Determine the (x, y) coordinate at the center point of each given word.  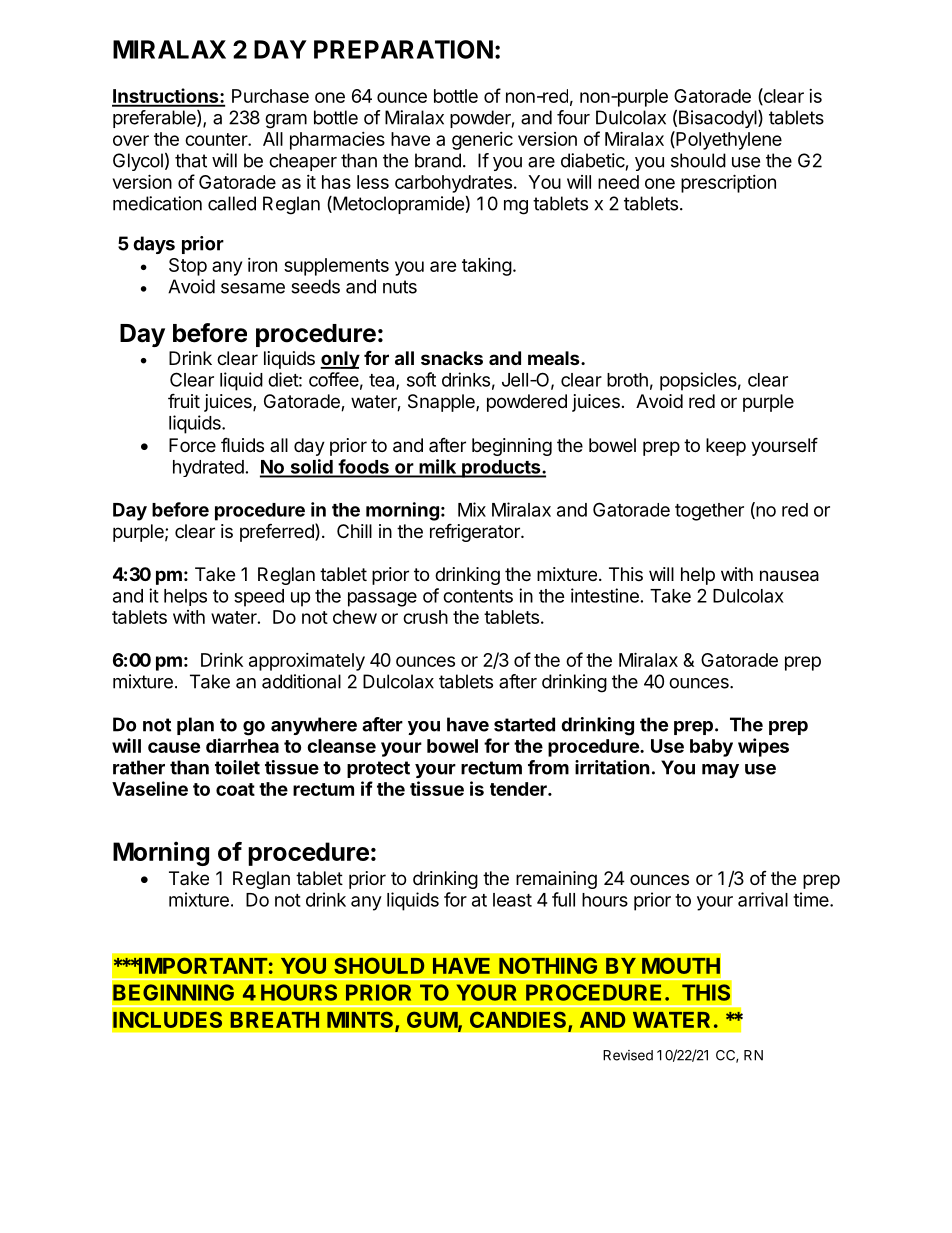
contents (478, 596)
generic (482, 141)
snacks (452, 358)
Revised (628, 1055)
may (720, 771)
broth (627, 380)
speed (259, 598)
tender (519, 789)
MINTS (361, 1021)
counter (217, 139)
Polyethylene (728, 140)
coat (235, 789)
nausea (789, 576)
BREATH (274, 1020)
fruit (184, 400)
